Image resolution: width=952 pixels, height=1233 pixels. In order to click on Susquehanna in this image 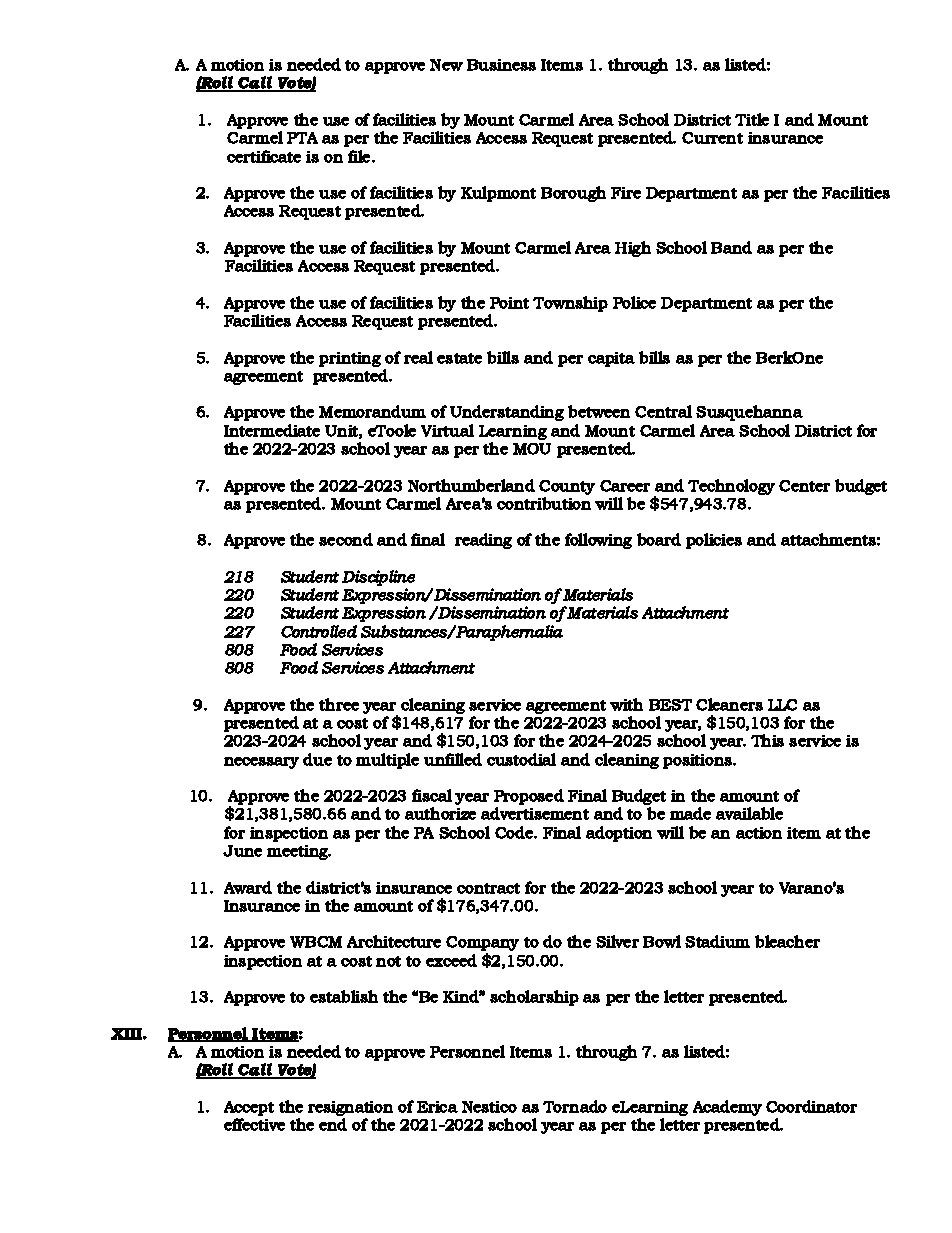, I will do `click(749, 413)`.
